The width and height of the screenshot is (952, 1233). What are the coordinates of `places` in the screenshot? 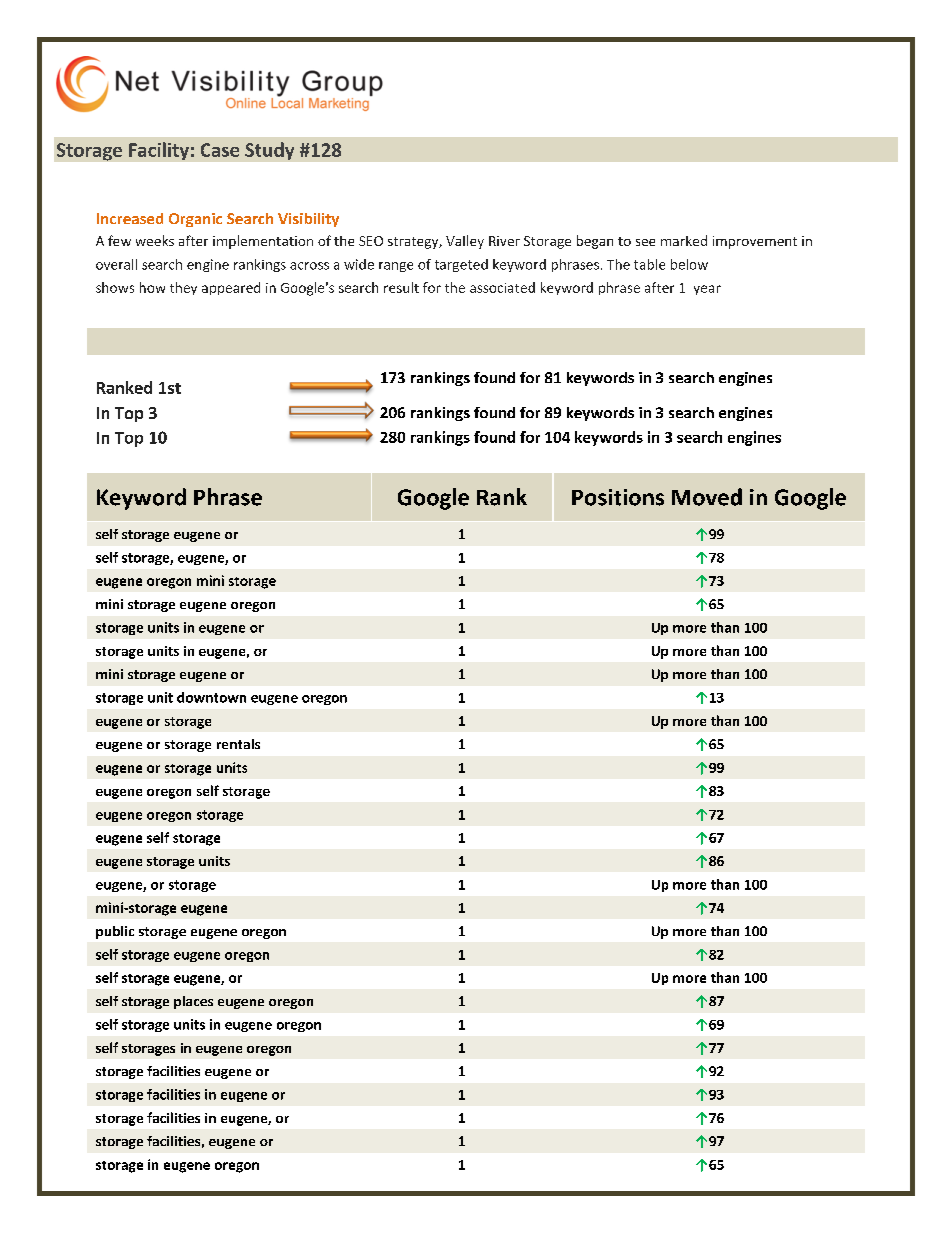 It's located at (193, 1002).
